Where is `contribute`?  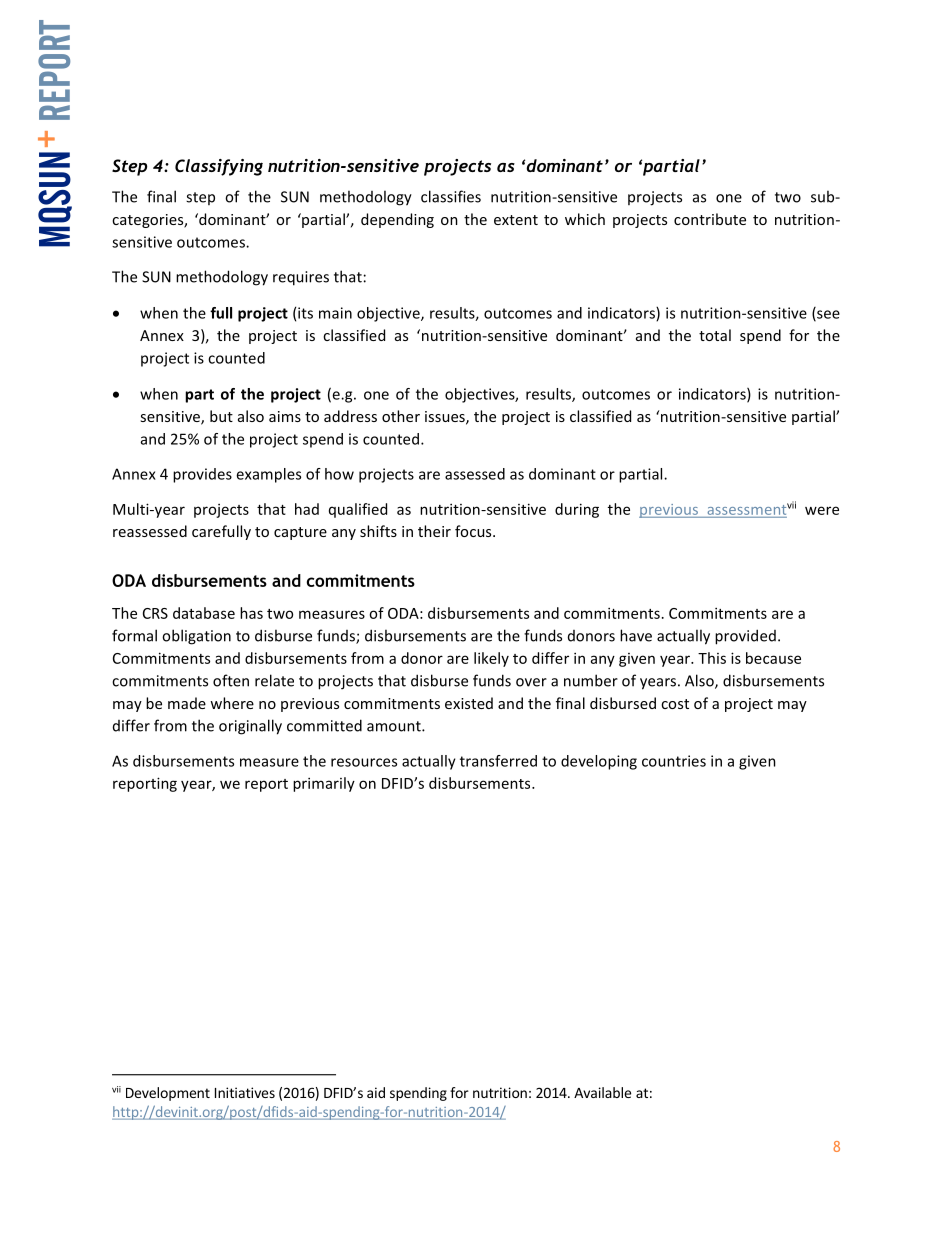
contribute is located at coordinates (710, 219).
